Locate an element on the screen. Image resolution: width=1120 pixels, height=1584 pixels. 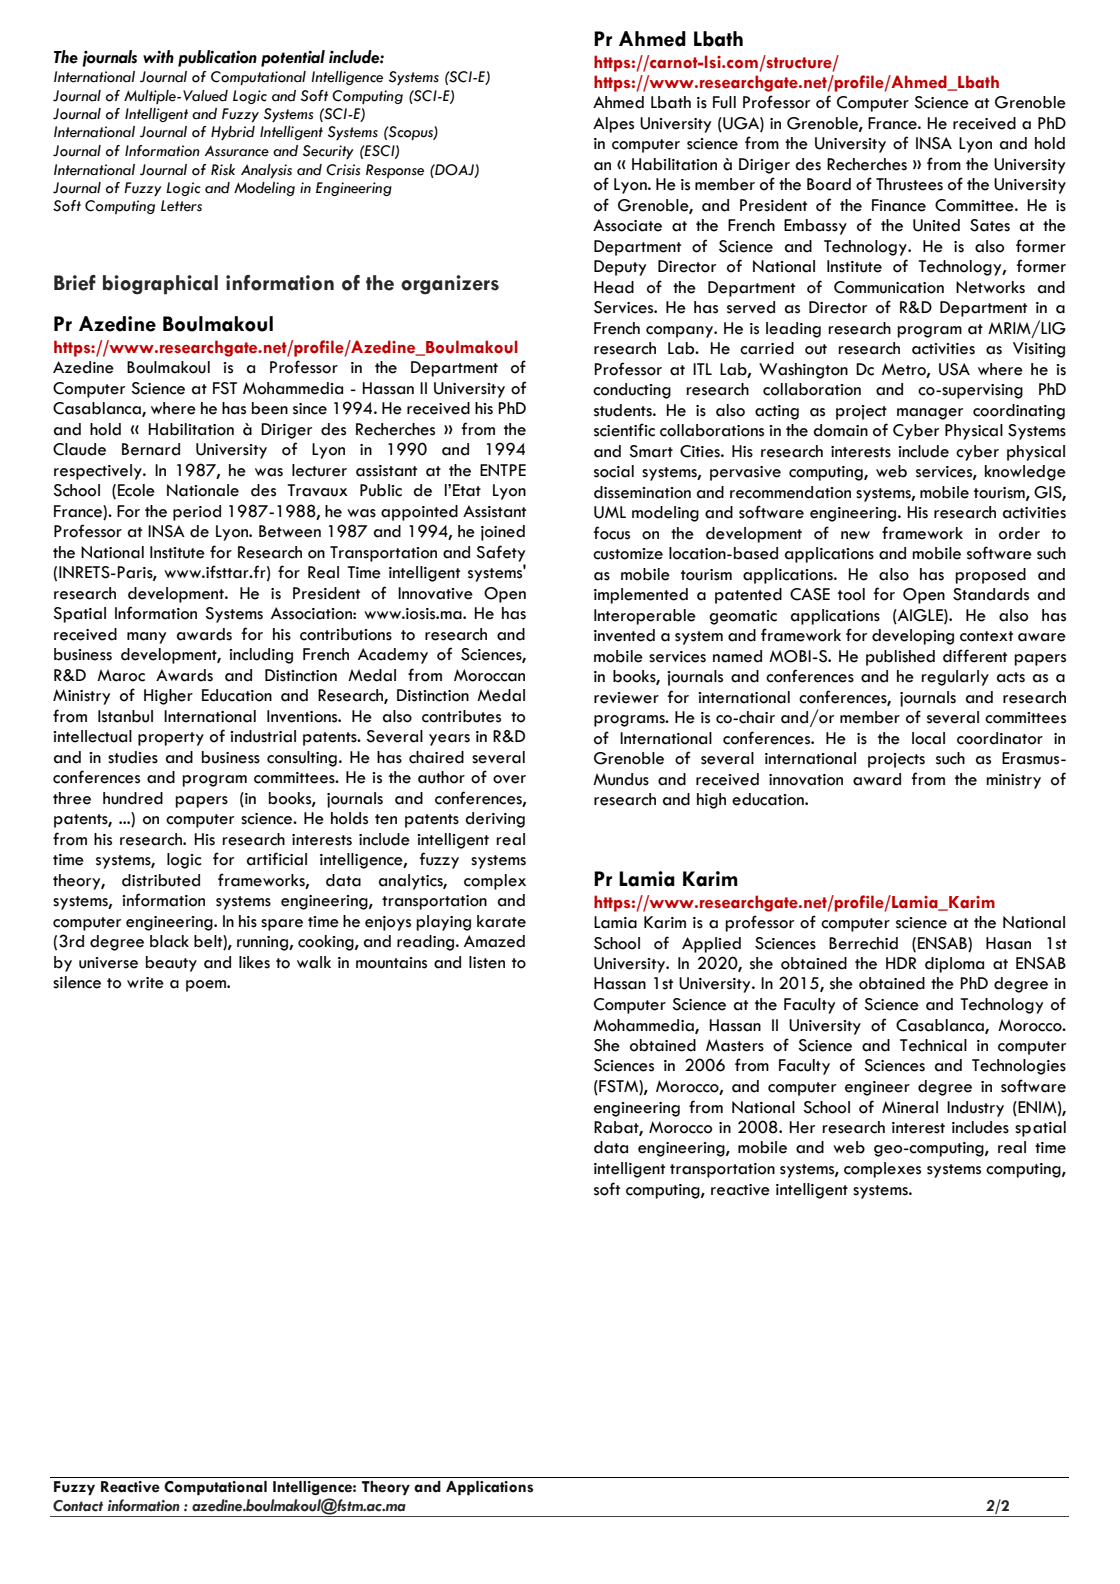
Contact is located at coordinates (78, 1506).
